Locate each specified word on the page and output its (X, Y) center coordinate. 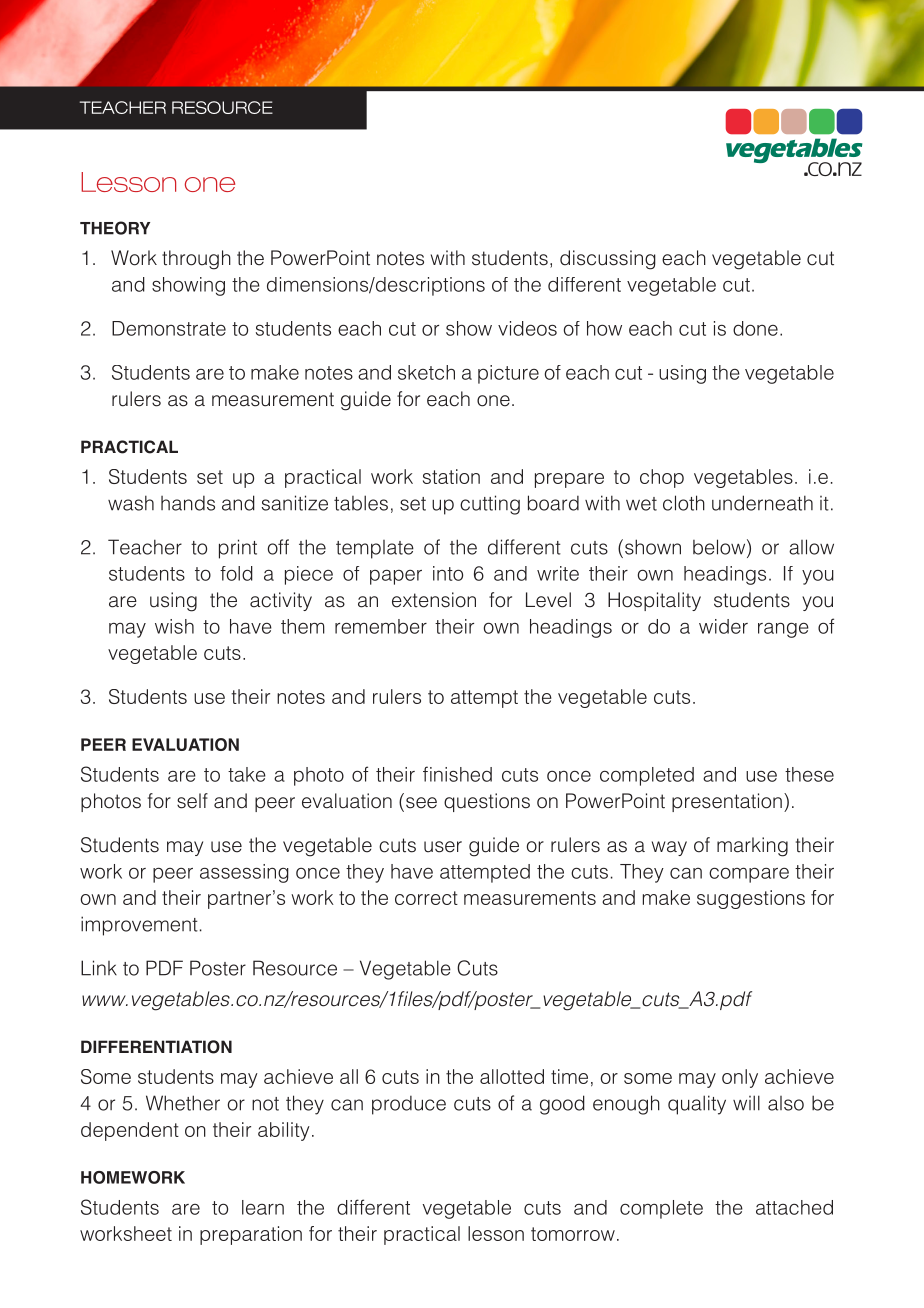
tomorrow (573, 1234)
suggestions (751, 899)
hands (188, 503)
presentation (727, 802)
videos (527, 328)
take (247, 774)
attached (794, 1207)
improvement (139, 926)
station (451, 476)
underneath (762, 503)
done (755, 328)
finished (457, 774)
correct (426, 898)
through (196, 260)
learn (263, 1207)
